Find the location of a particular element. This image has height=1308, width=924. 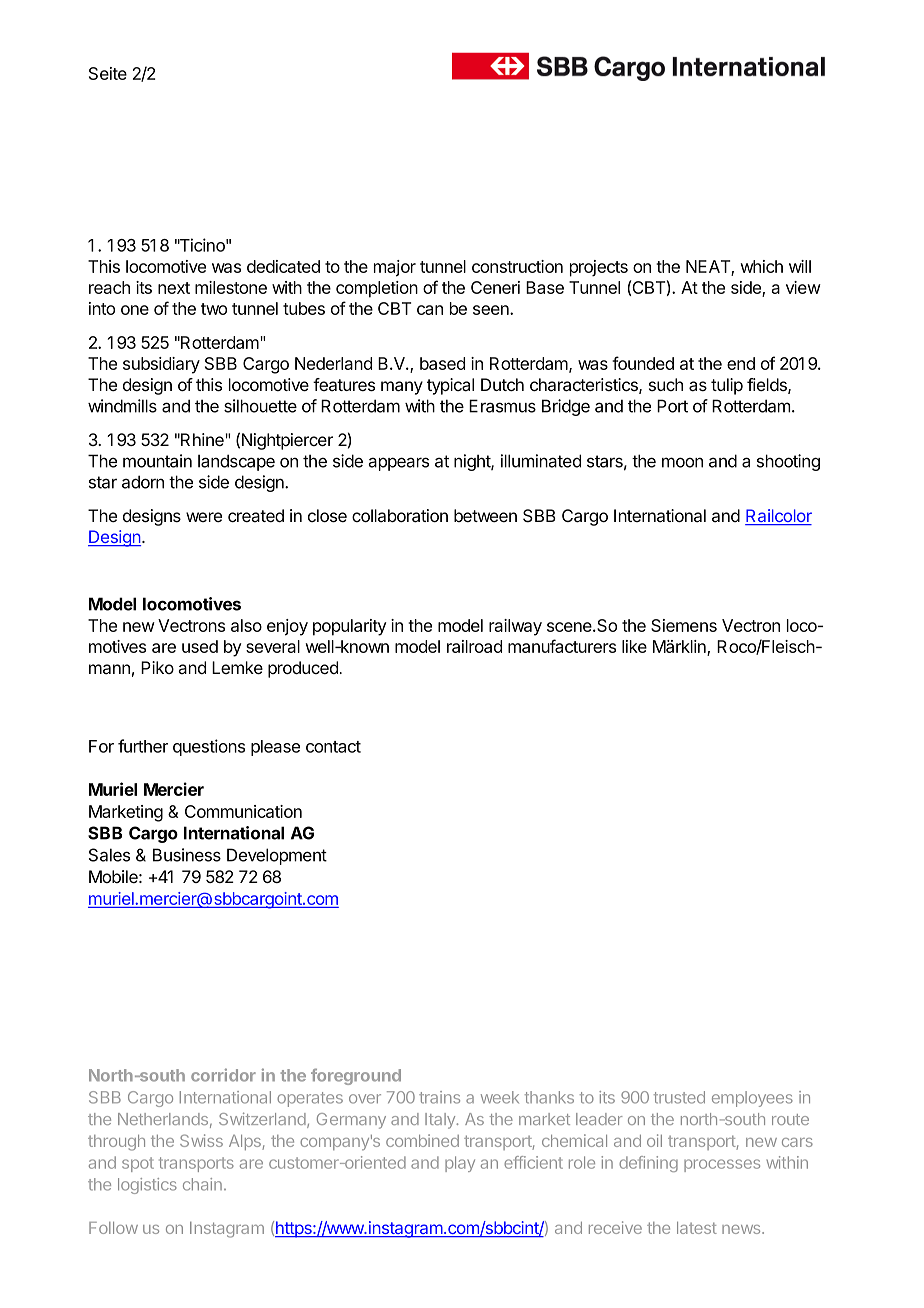

used is located at coordinates (200, 646).
